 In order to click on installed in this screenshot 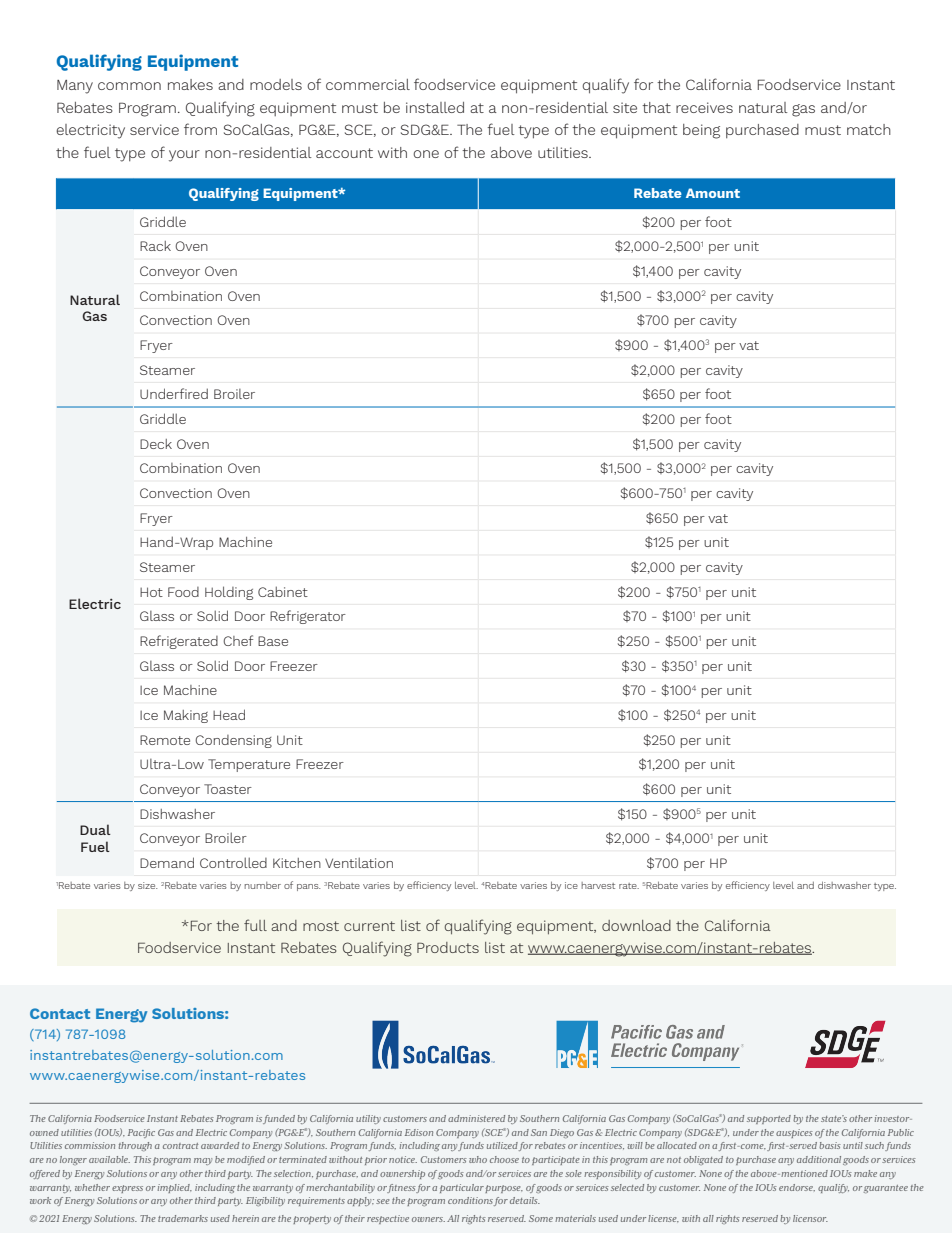, I will do `click(435, 107)`.
